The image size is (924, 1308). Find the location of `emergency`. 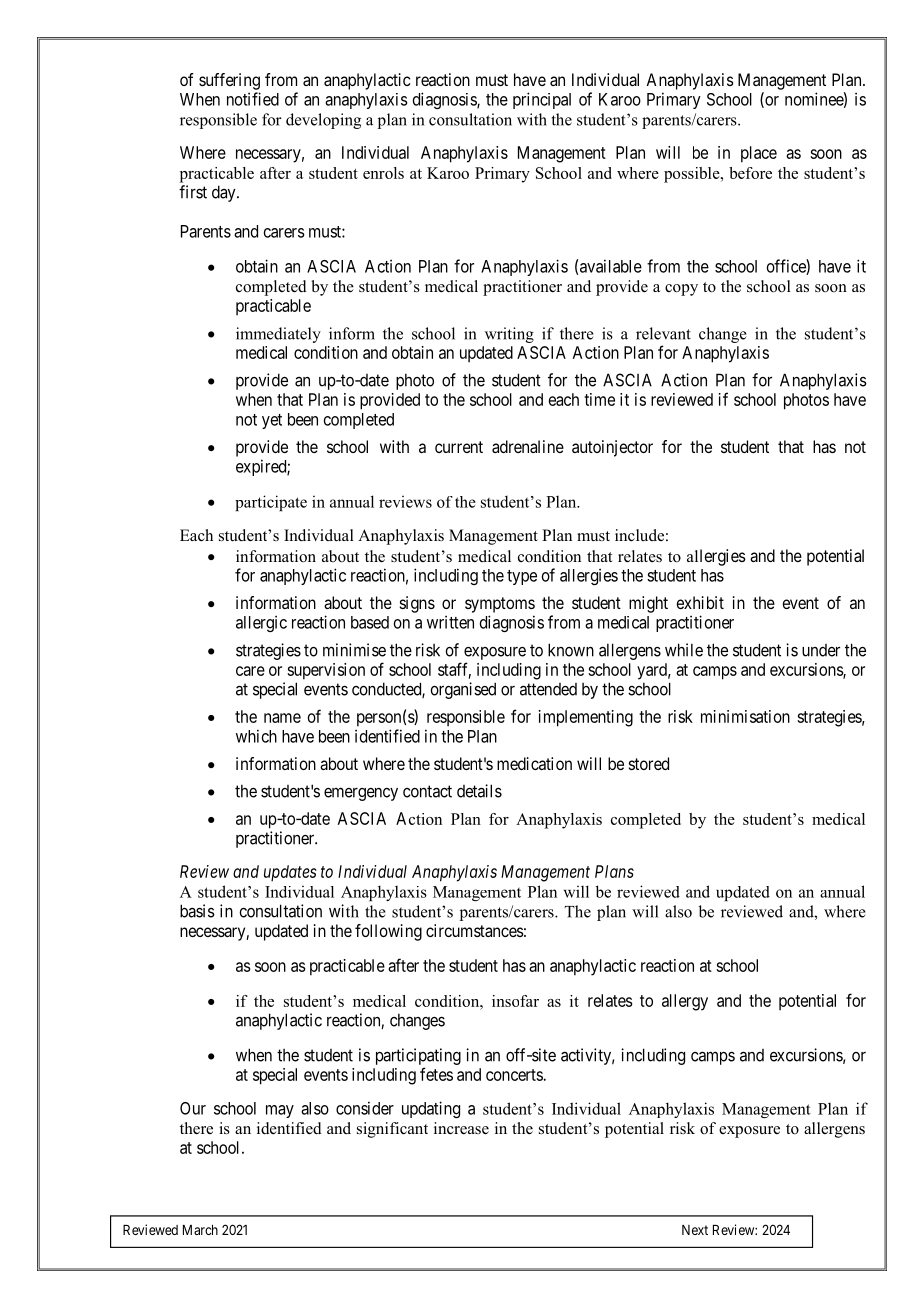

emergency is located at coordinates (361, 794).
